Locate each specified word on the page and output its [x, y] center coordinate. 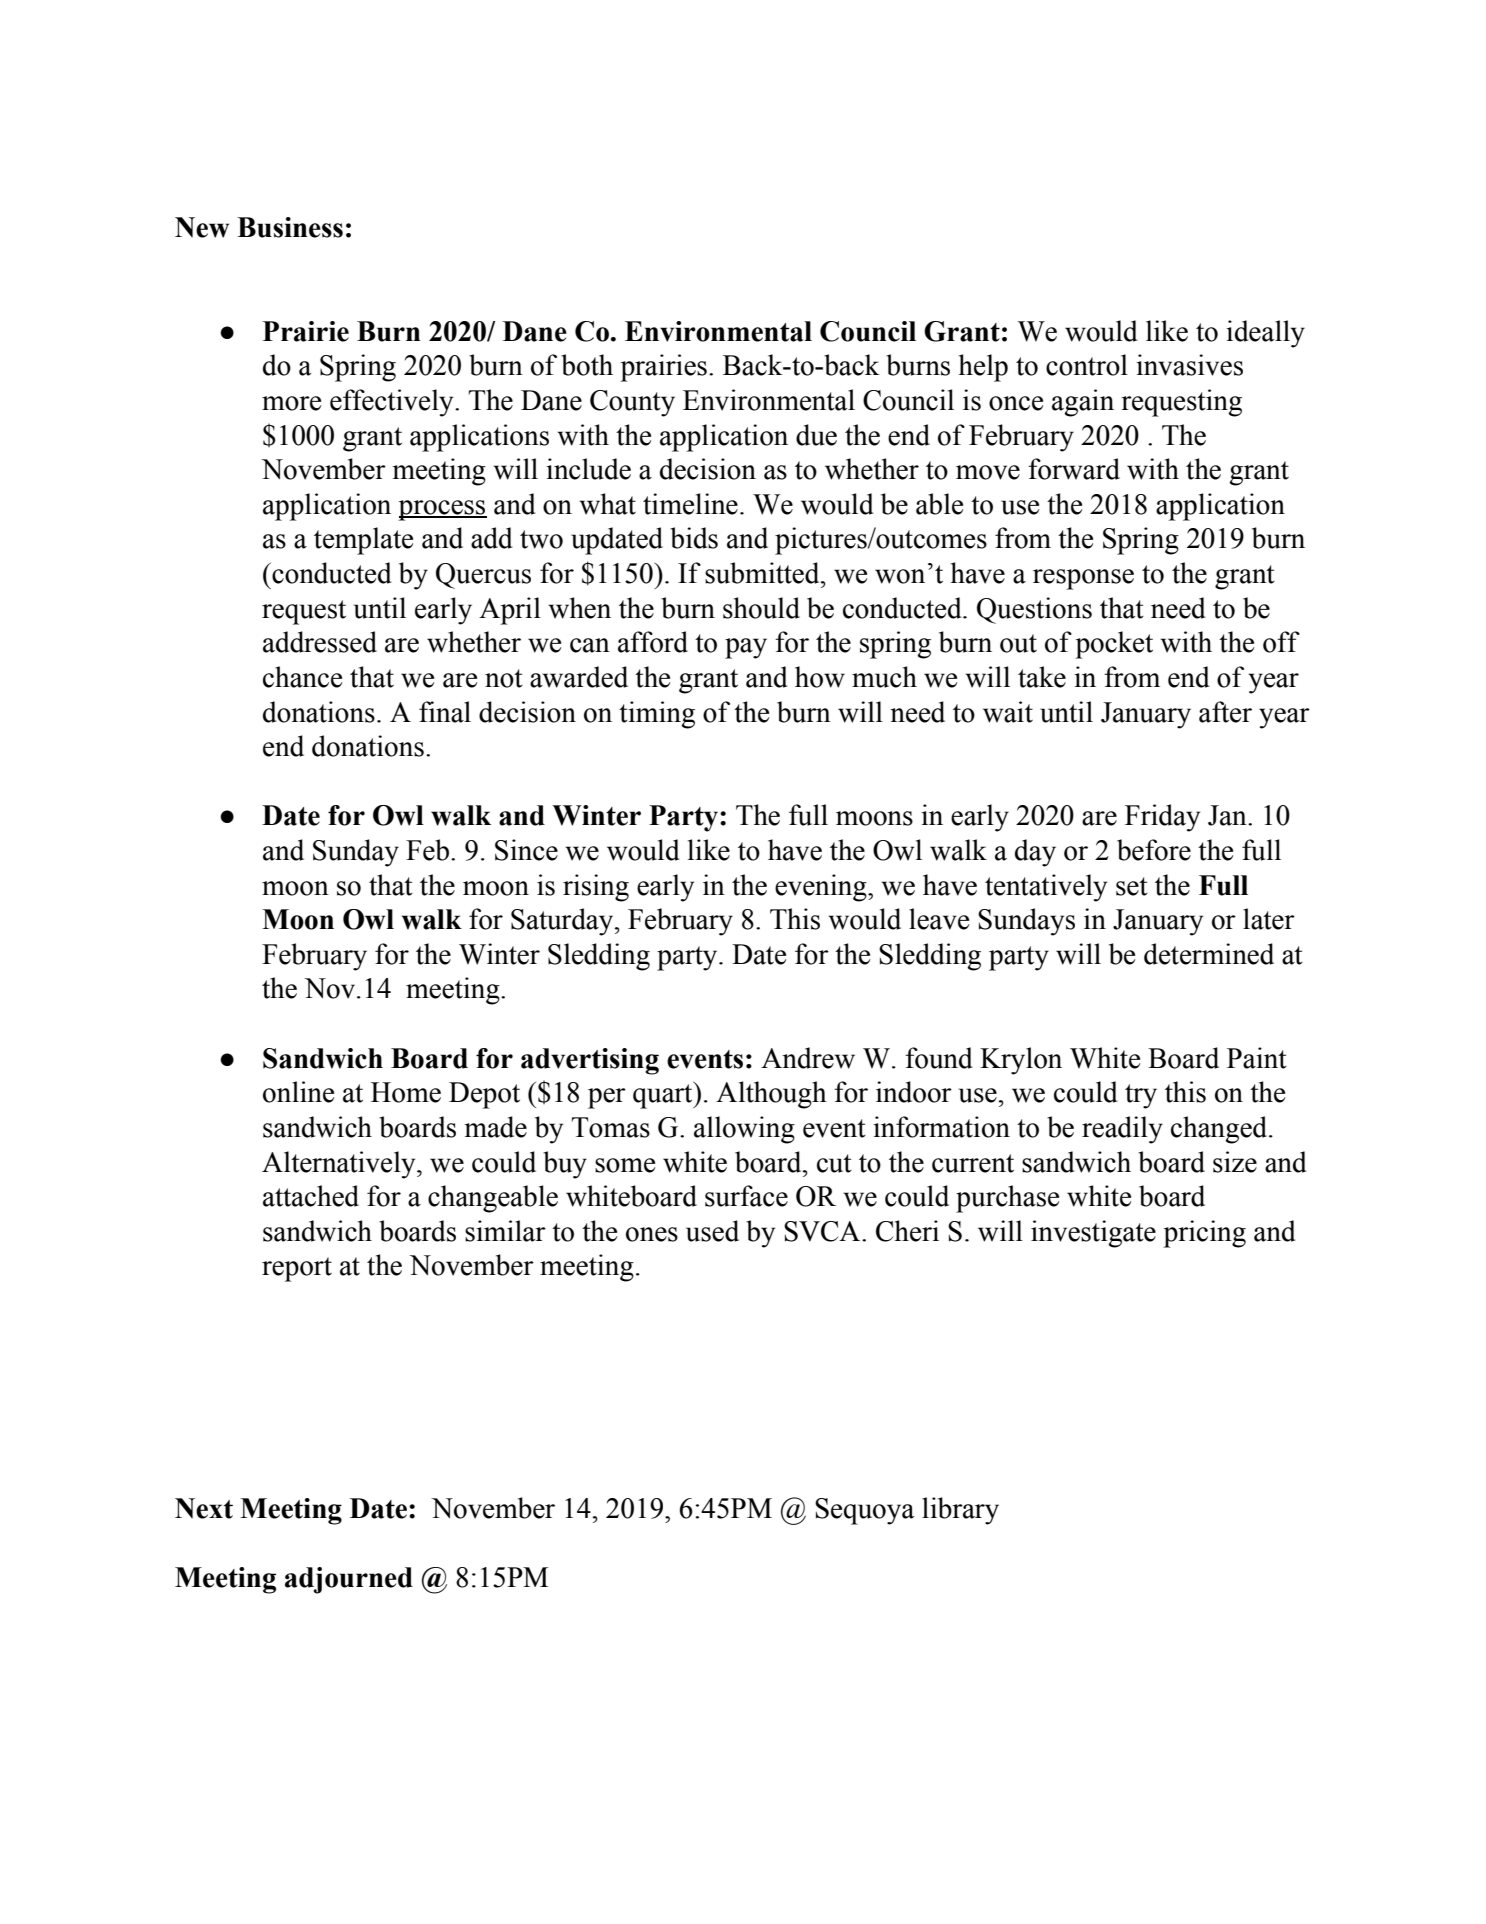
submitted [763, 573]
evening [822, 888]
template [363, 541]
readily [1122, 1130]
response [1083, 579]
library [960, 1511]
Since [526, 850]
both [587, 365]
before [1154, 850]
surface [746, 1196]
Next [204, 1508]
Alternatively [340, 1165]
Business [290, 227]
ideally [1265, 334]
